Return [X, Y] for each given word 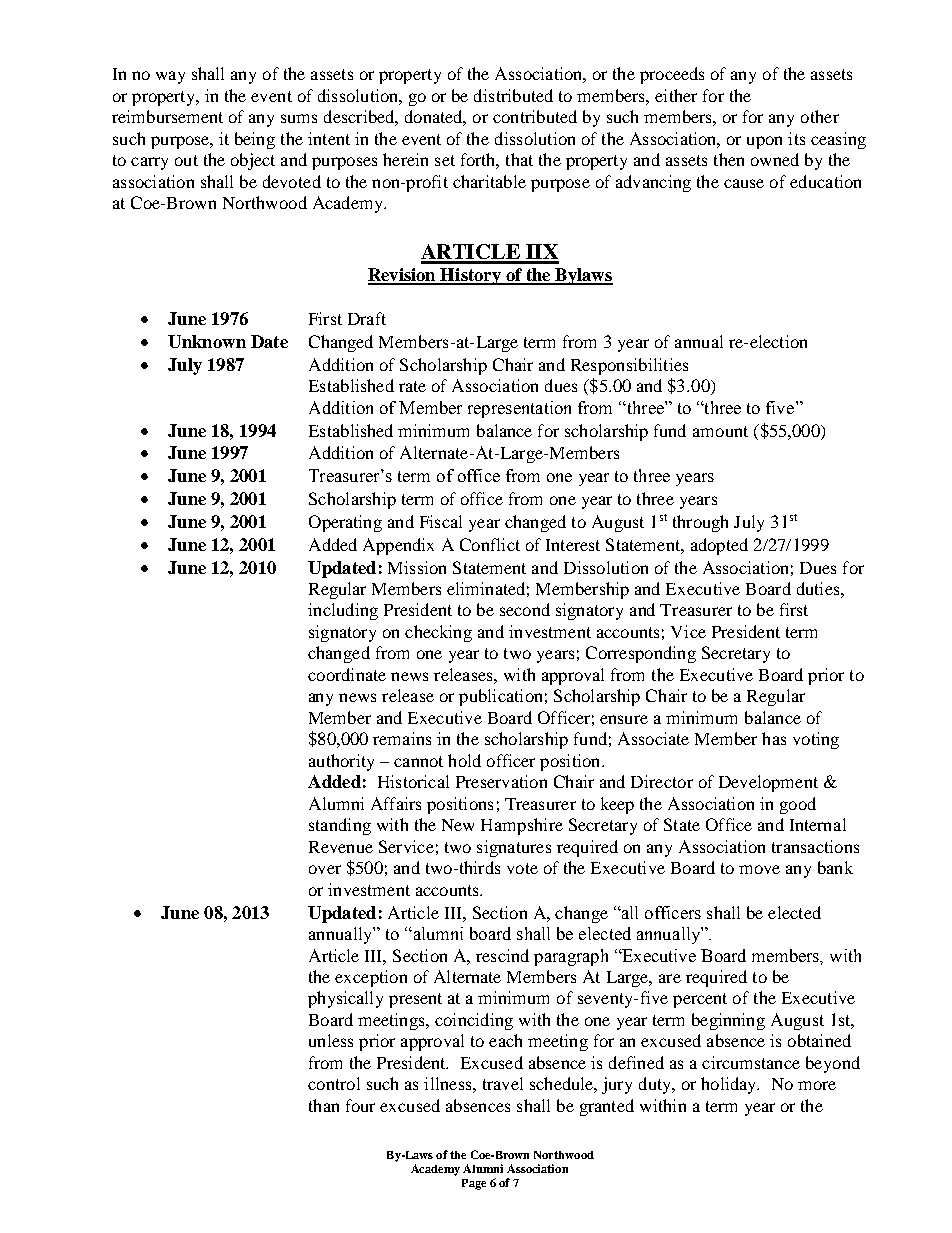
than [324, 1105]
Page [474, 1184]
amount [720, 431]
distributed [513, 95]
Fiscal [441, 521]
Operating [345, 523]
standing [340, 826]
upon [764, 142]
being [255, 140]
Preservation [501, 781]
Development [768, 783]
